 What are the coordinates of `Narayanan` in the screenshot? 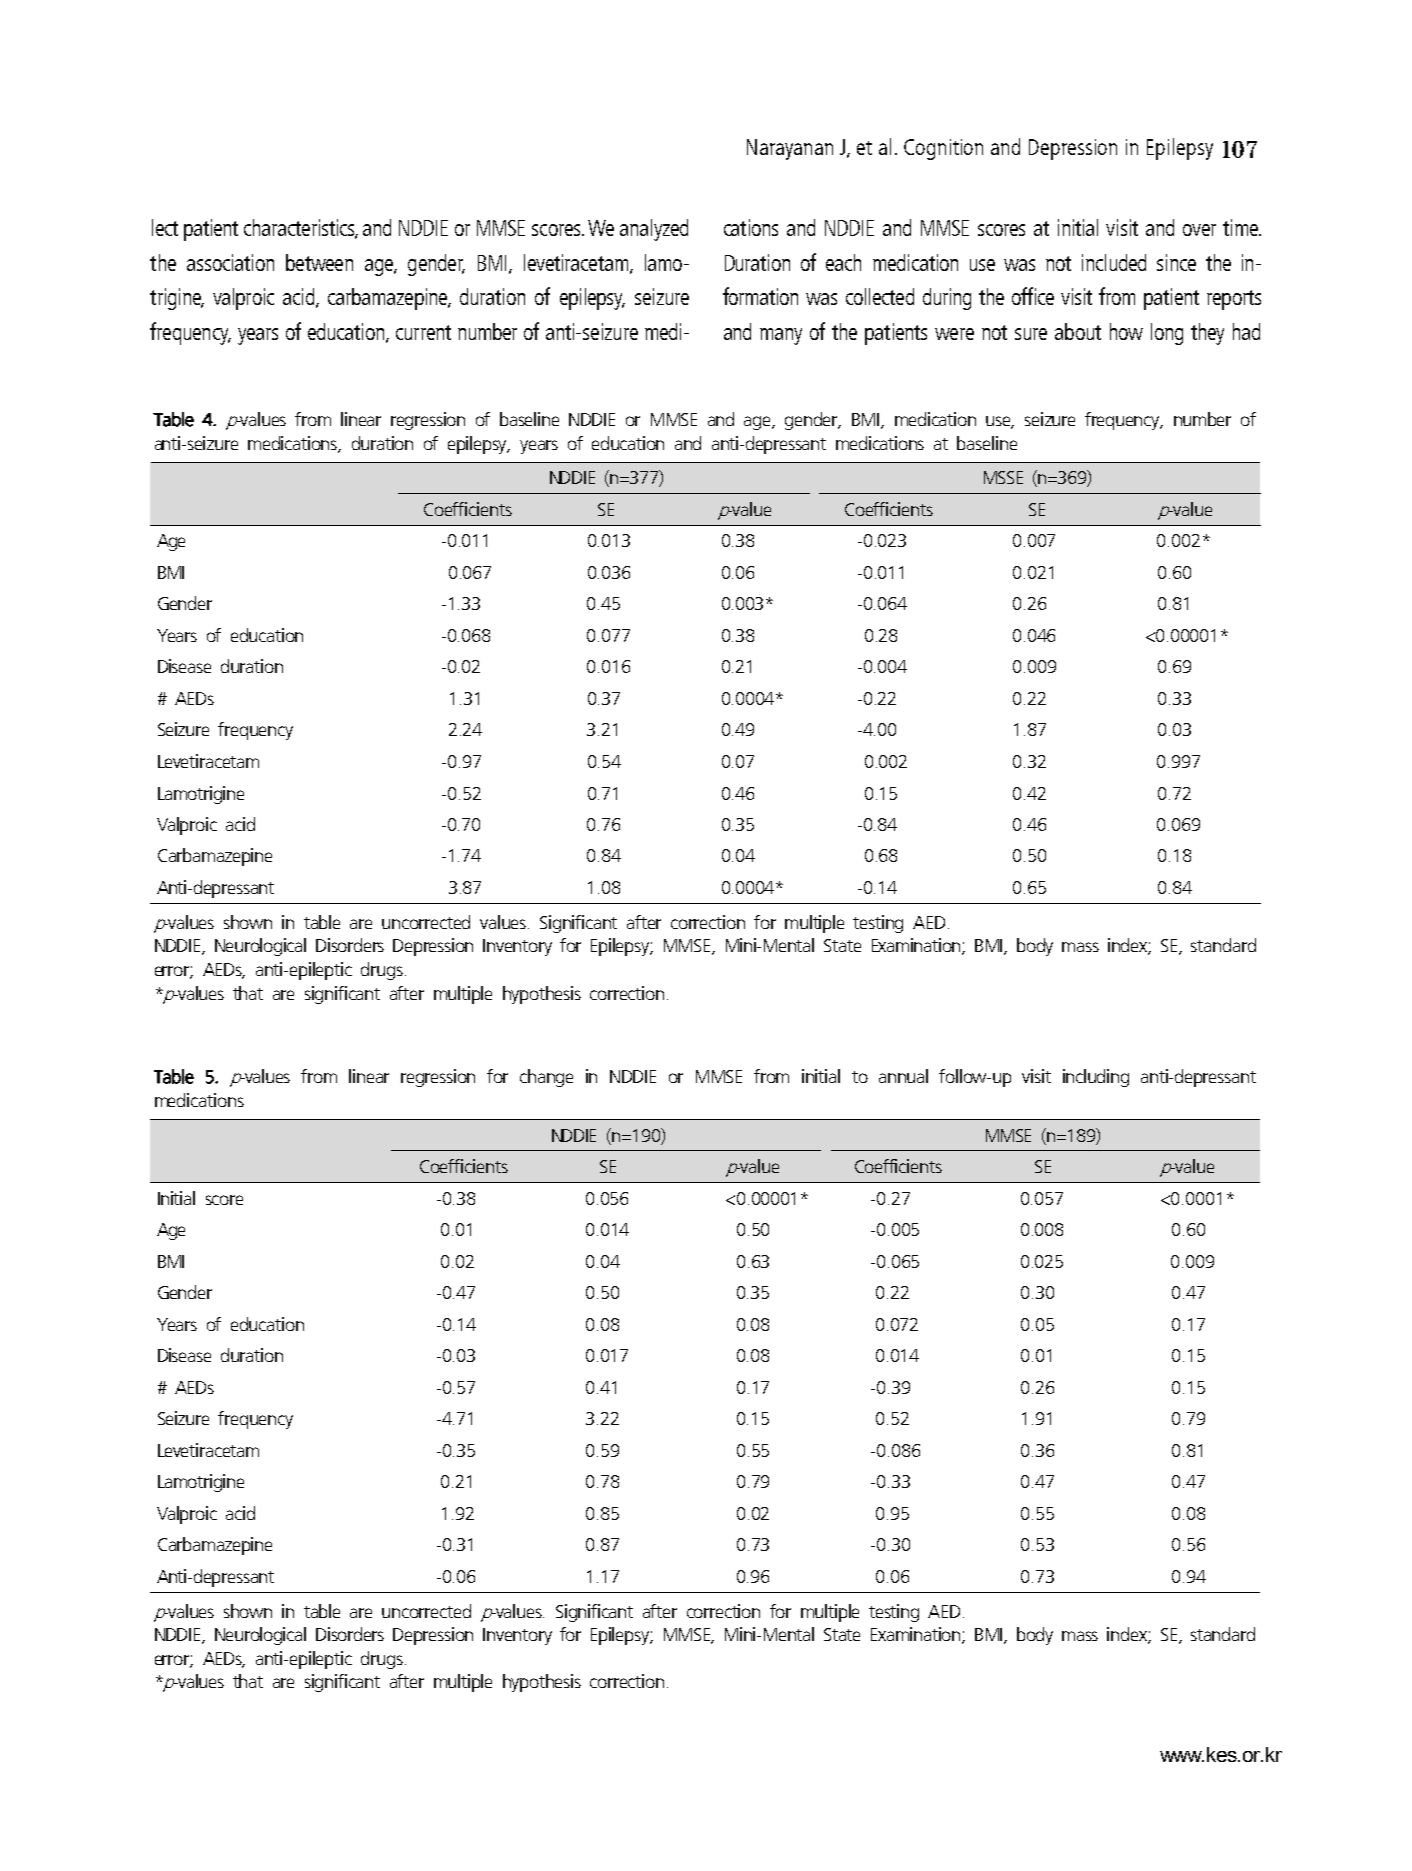 It's located at (790, 149).
